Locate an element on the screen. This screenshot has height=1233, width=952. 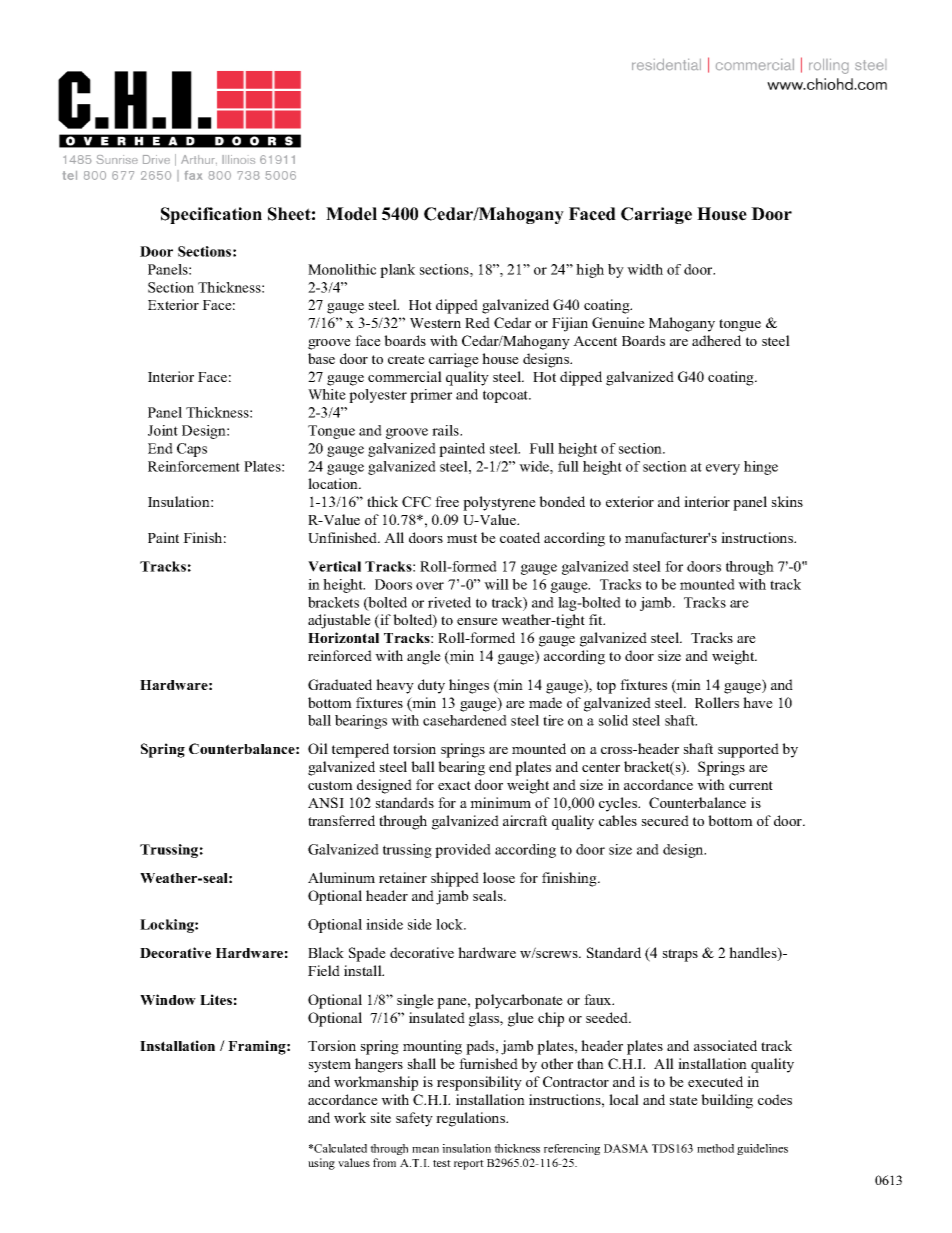
width is located at coordinates (645, 269).
